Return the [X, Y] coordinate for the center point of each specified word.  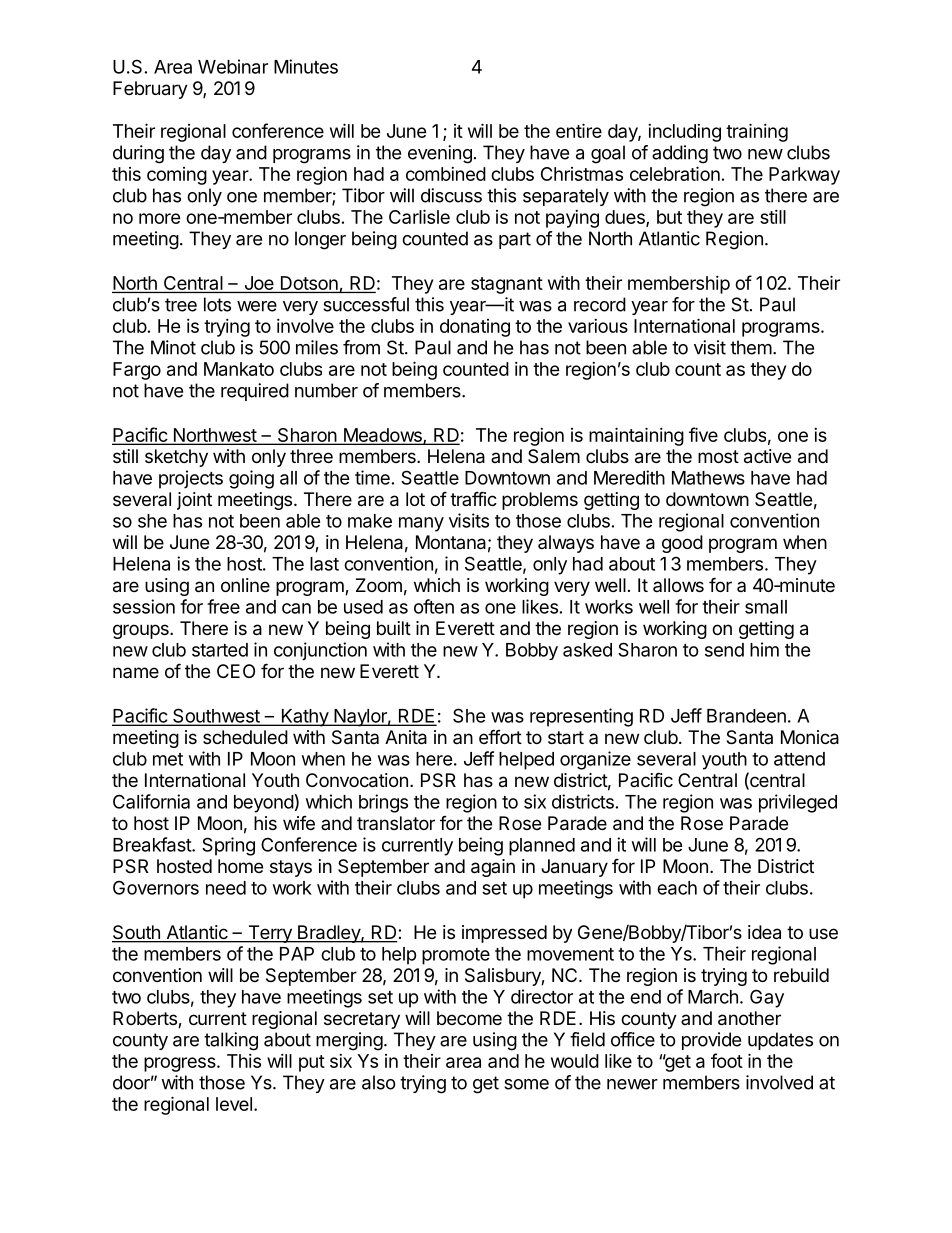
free [223, 606]
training [757, 132]
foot [727, 1060]
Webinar [233, 66]
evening [440, 154]
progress [181, 1064]
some [526, 1084]
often [434, 606]
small [766, 607]
